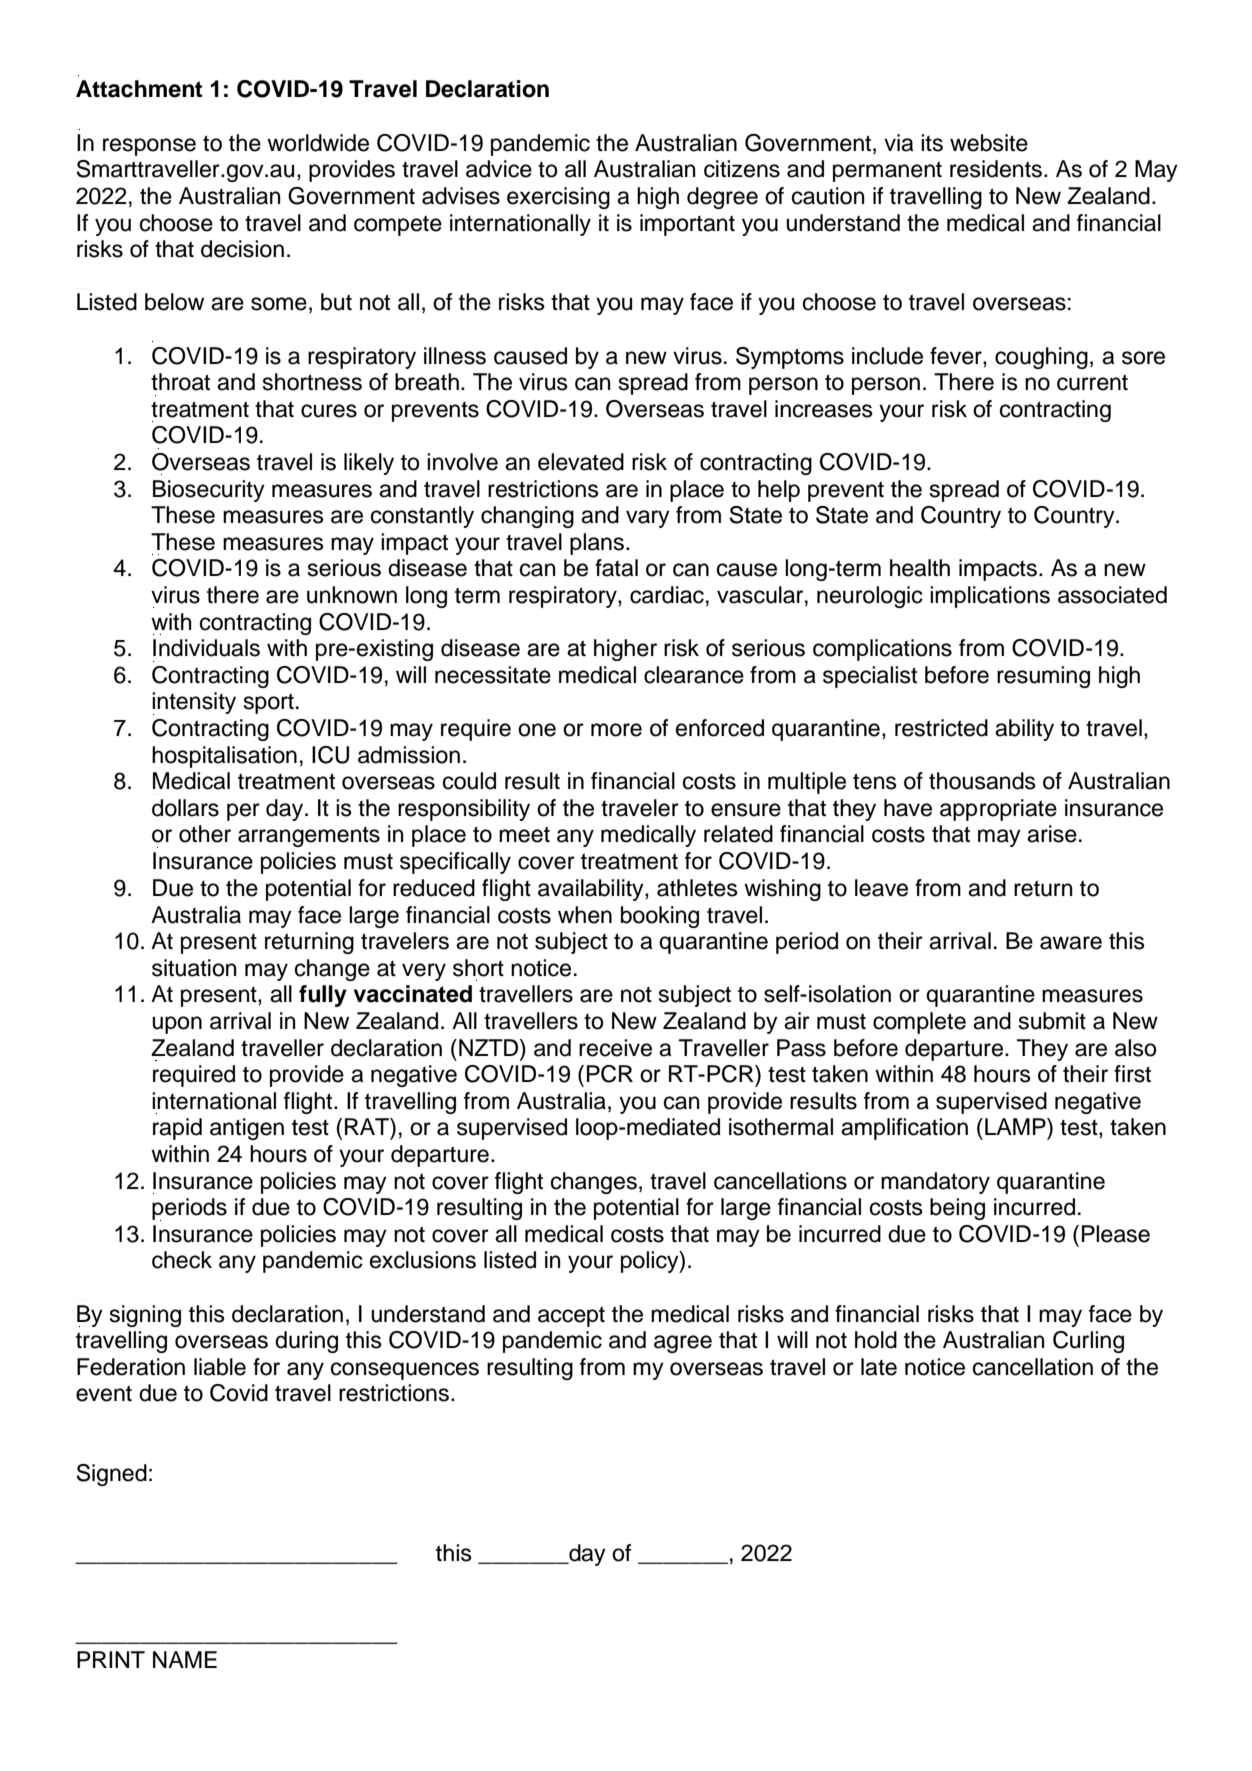  What do you see at coordinates (558, 198) in the image?
I see `exercising` at bounding box center [558, 198].
